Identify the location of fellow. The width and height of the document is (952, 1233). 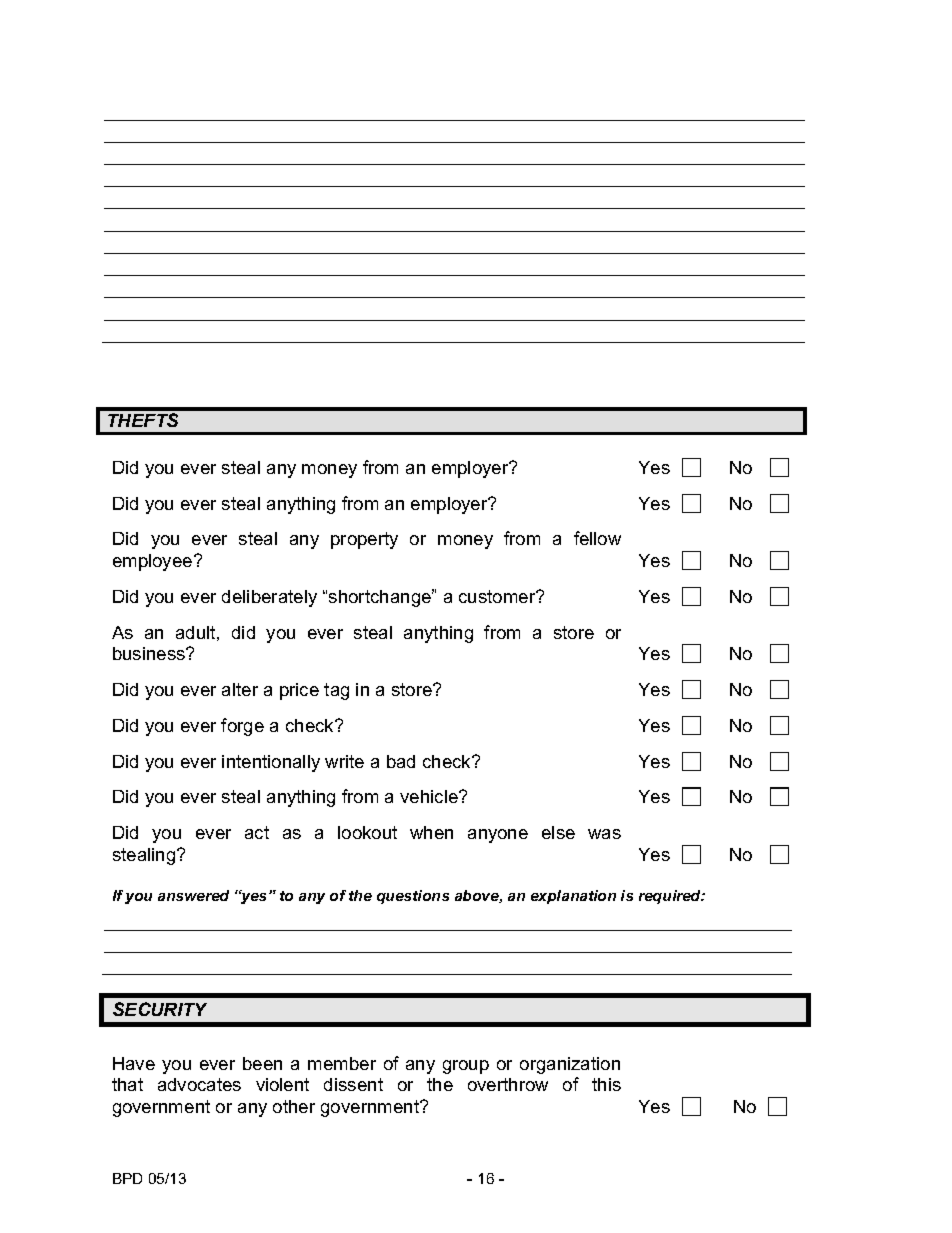
(597, 538).
